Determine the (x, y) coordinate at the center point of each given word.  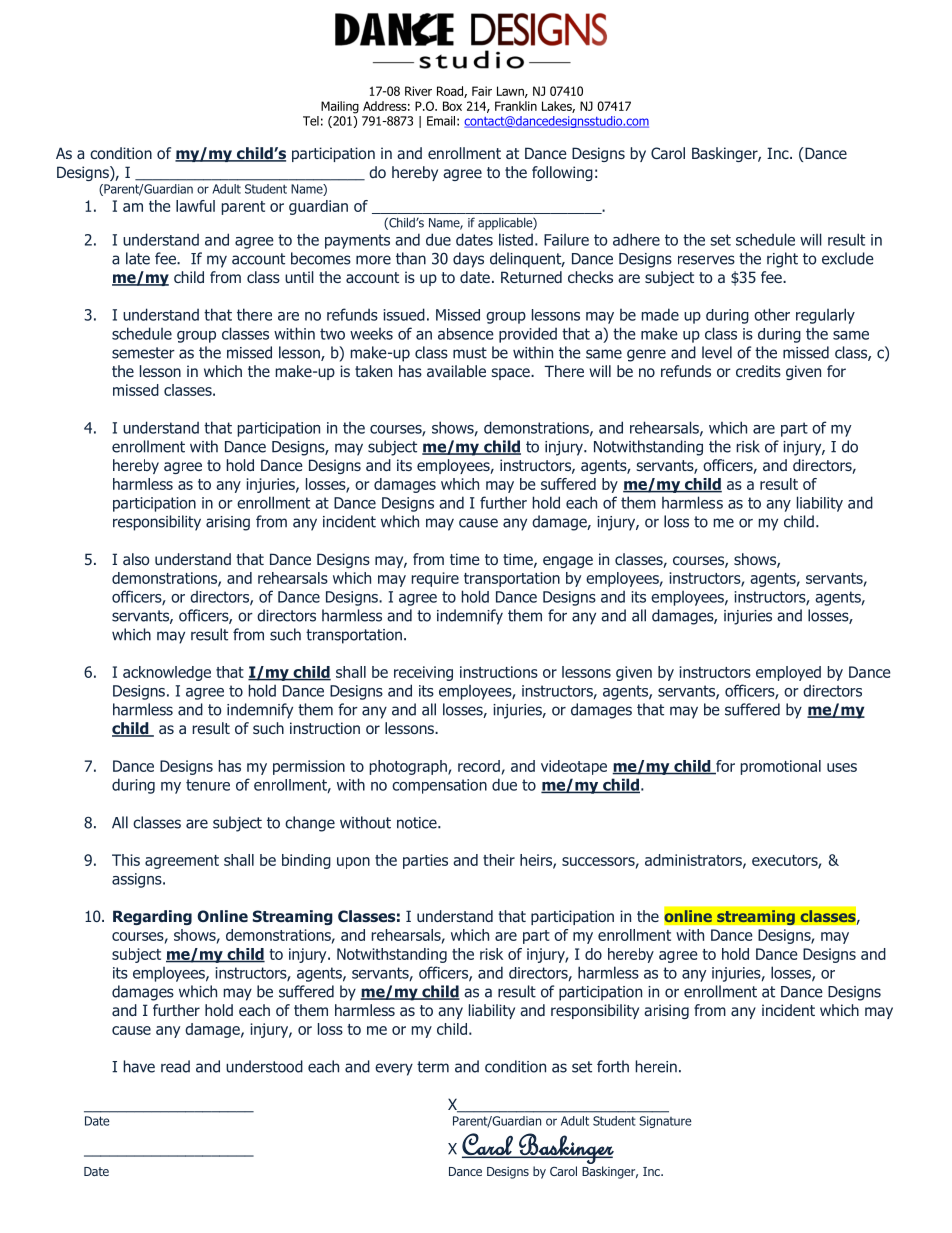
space (511, 374)
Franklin (516, 106)
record (479, 766)
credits (758, 371)
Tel (311, 121)
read (175, 1066)
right (782, 260)
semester (143, 353)
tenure (208, 785)
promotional (781, 767)
